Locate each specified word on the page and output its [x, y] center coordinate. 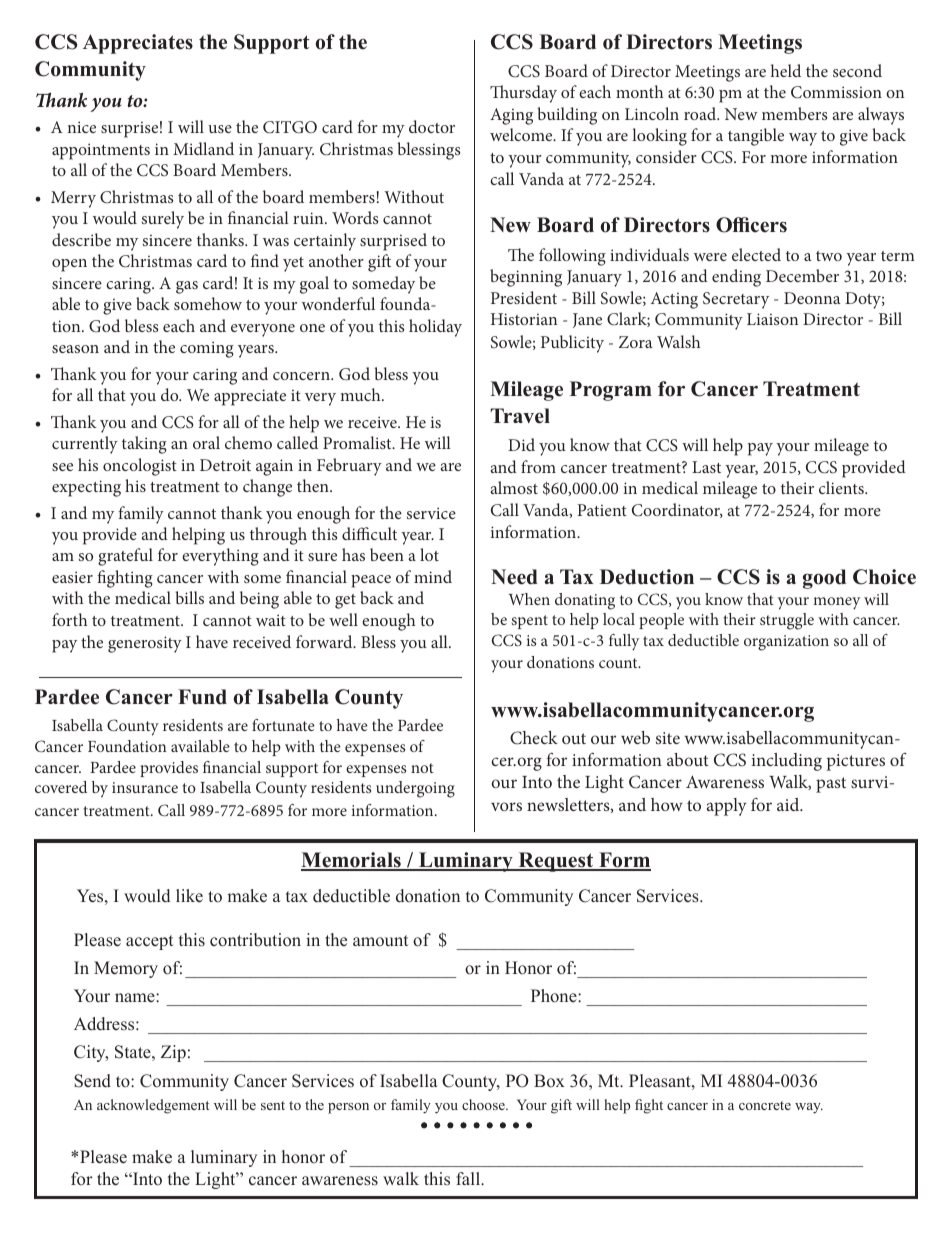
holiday [435, 328]
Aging [511, 116]
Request [556, 862]
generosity [145, 644]
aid [789, 804]
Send [92, 1081]
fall [469, 1178]
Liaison [772, 319]
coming [207, 349]
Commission [836, 92]
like [189, 896]
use [220, 129]
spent [529, 622]
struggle [787, 621]
